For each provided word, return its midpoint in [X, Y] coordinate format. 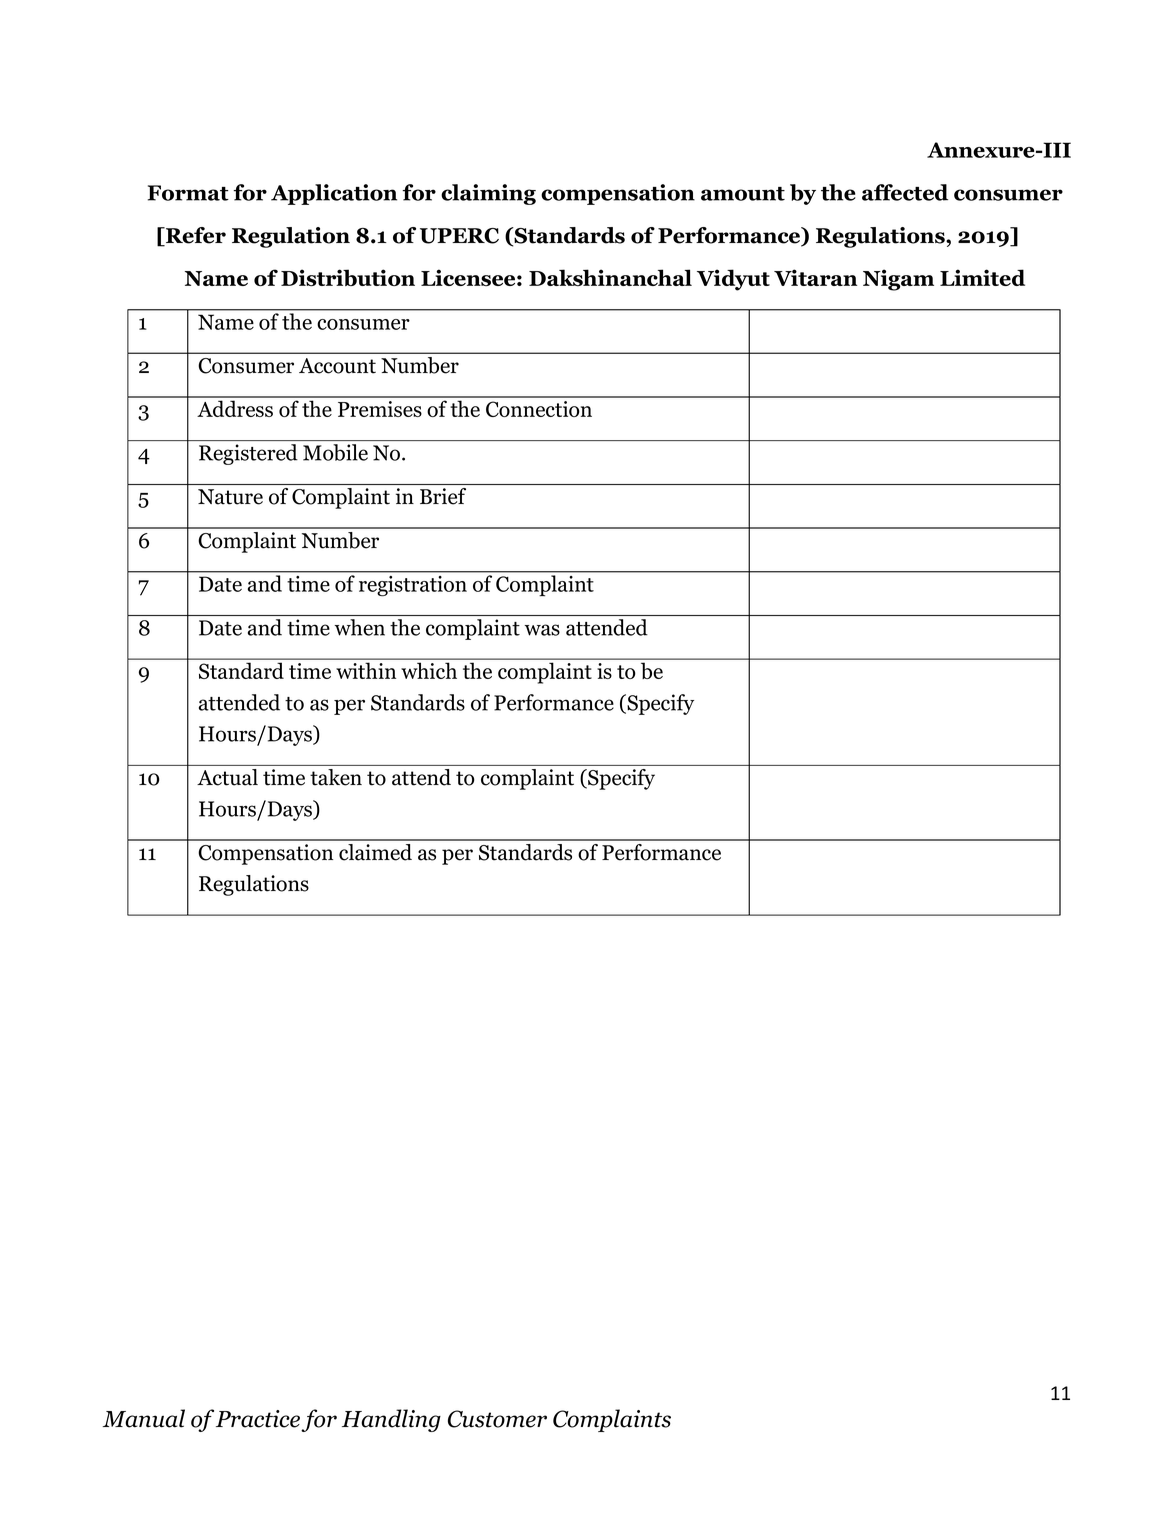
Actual [227, 777]
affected [905, 192]
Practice [258, 1419]
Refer [195, 236]
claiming [488, 194]
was [542, 630]
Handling [391, 1420]
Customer [497, 1419]
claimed [375, 852]
